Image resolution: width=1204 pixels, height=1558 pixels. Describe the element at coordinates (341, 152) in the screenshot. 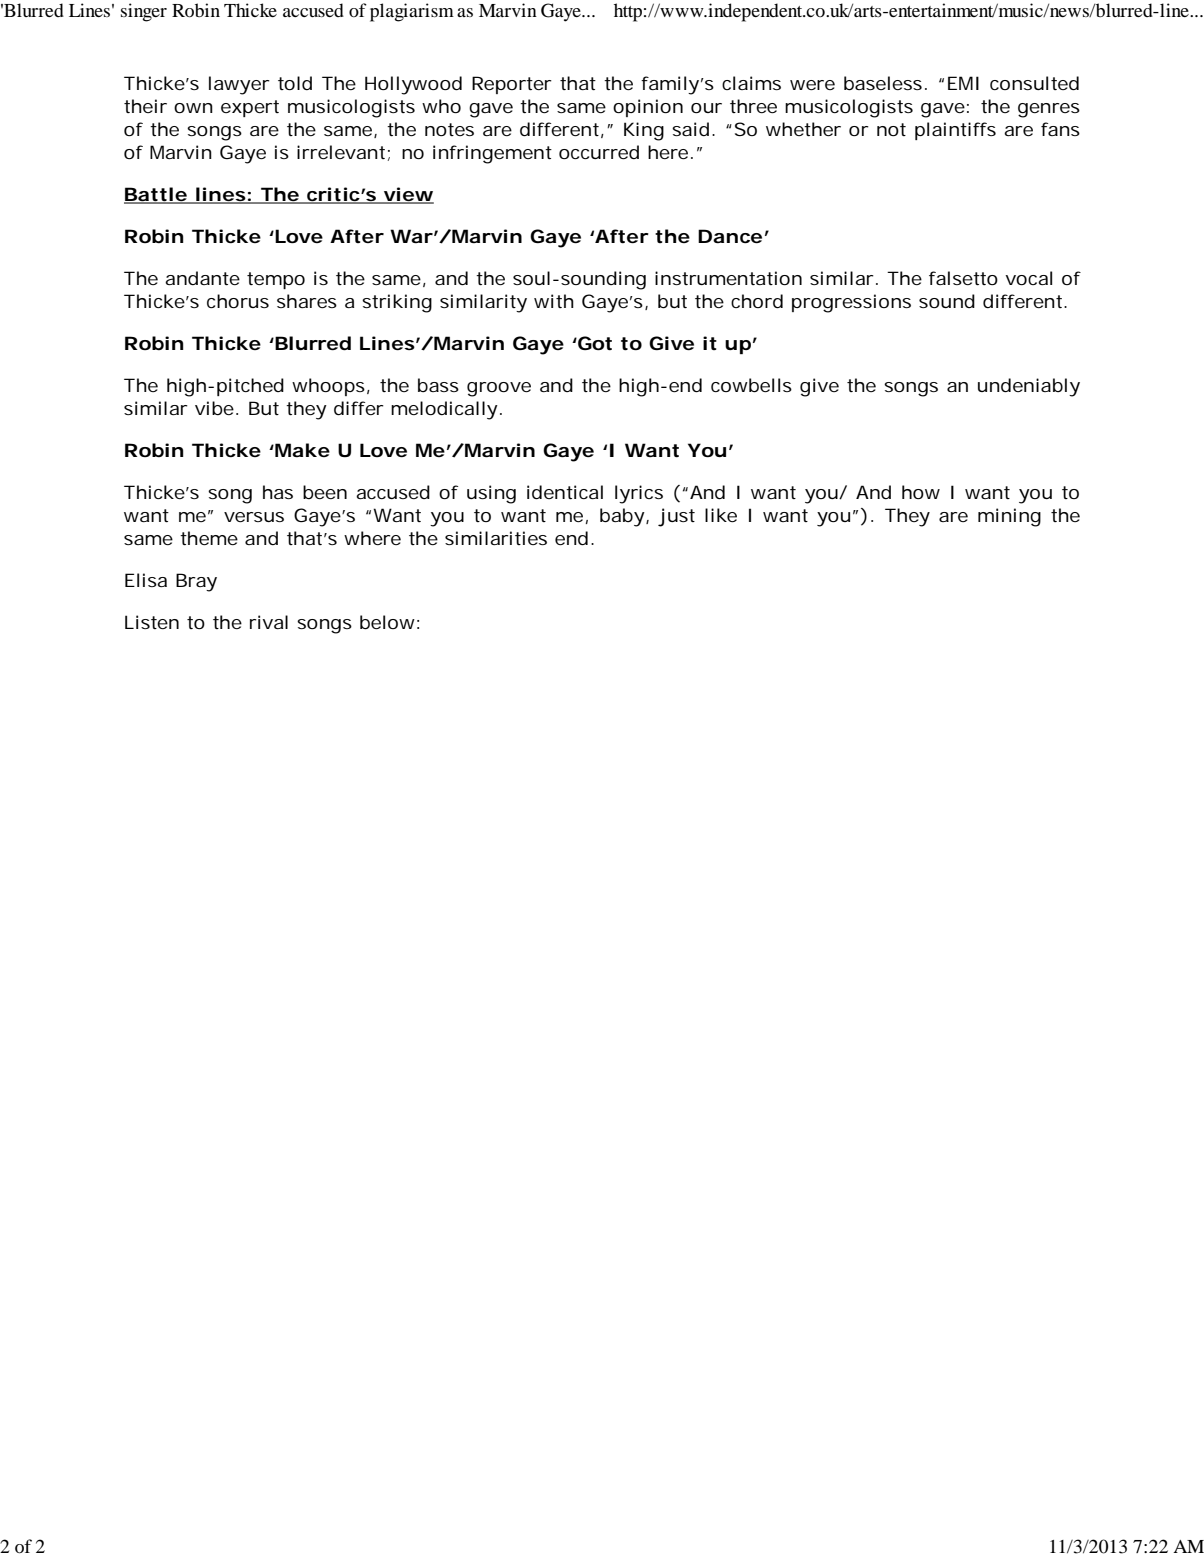

I see `irrelevant` at that location.
